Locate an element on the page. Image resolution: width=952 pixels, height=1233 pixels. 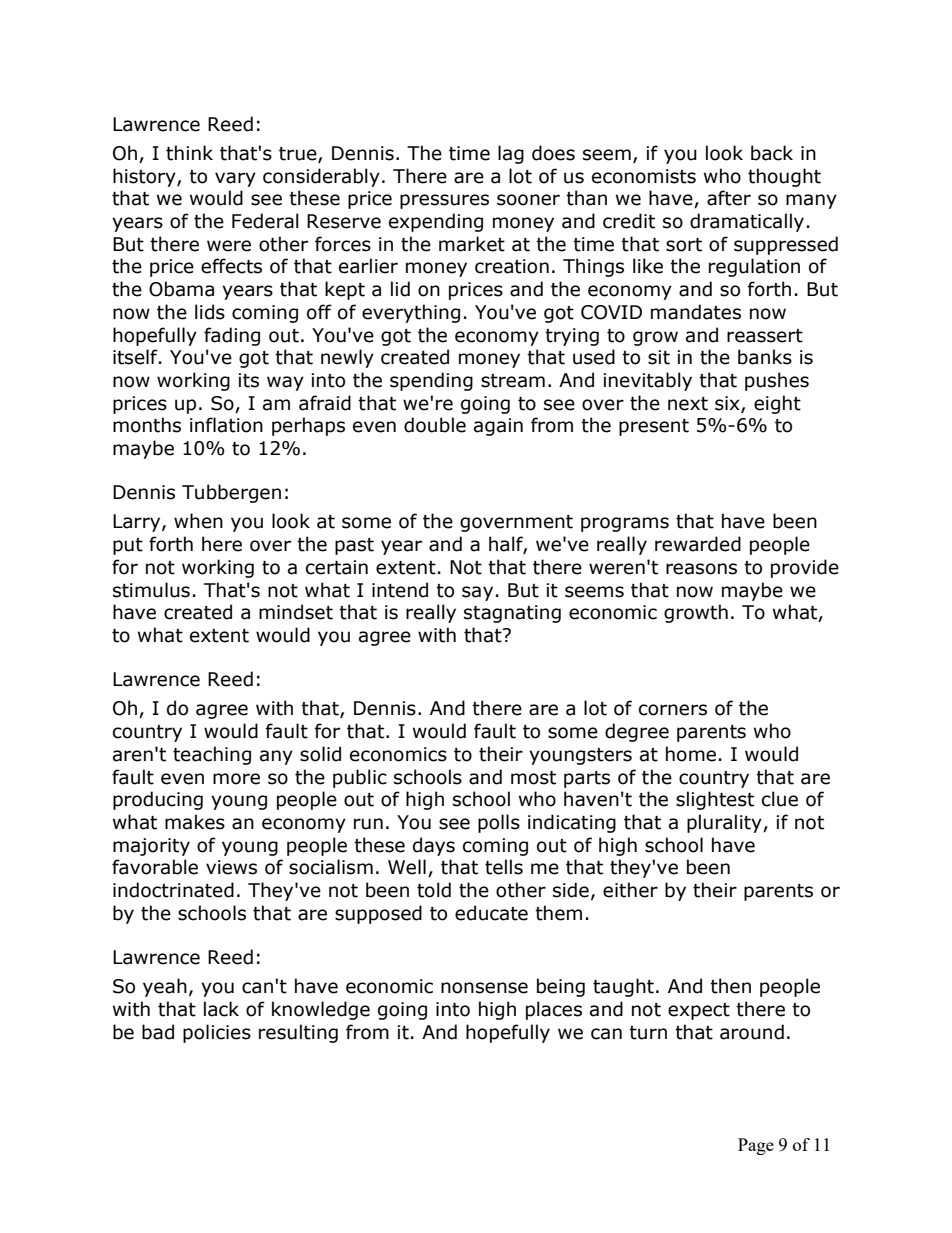
mindset is located at coordinates (296, 612).
